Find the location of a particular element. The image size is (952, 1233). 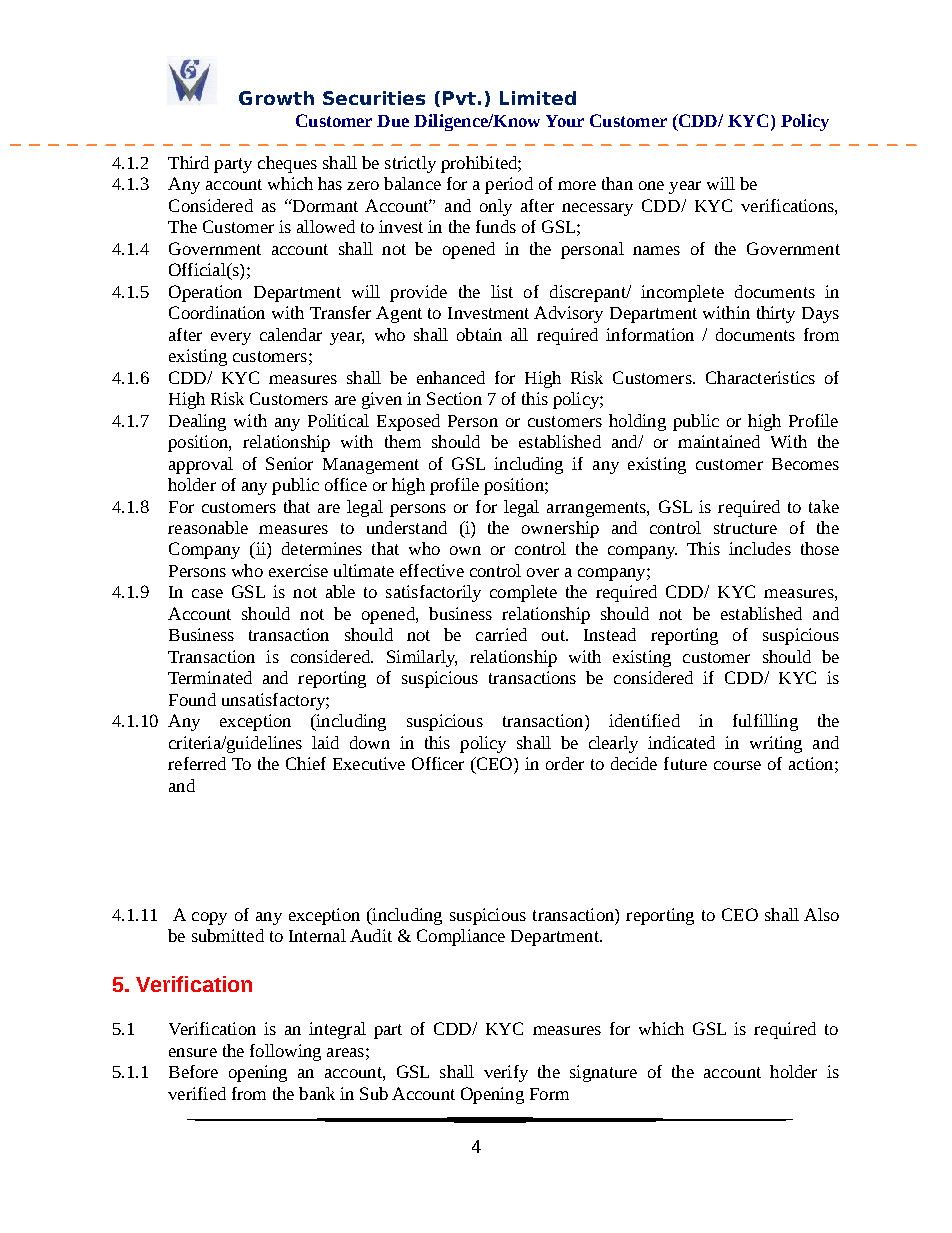

Growth is located at coordinates (276, 98).
